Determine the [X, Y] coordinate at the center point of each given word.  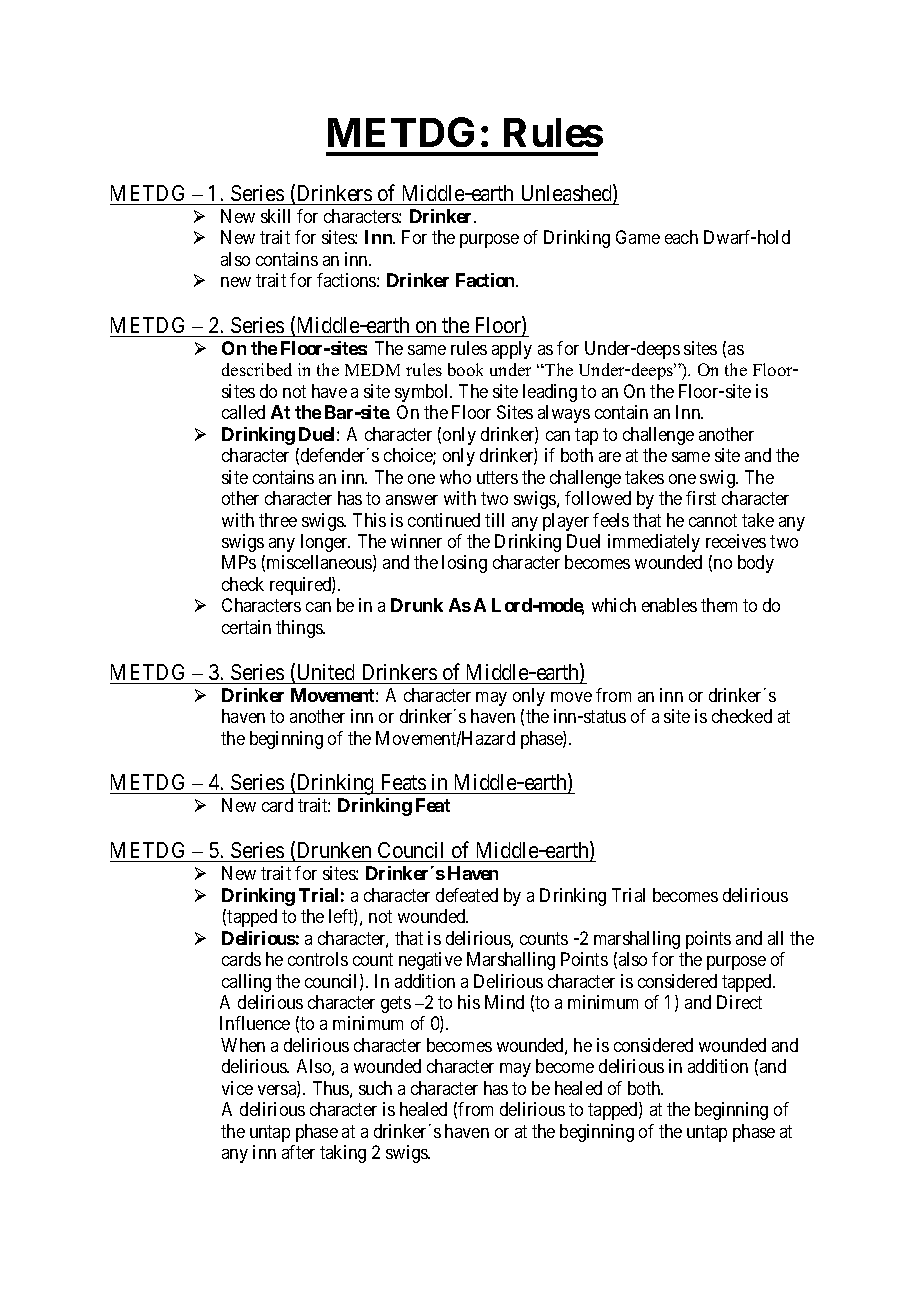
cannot [713, 520]
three [278, 520]
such [375, 1088]
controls [318, 959]
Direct [739, 1002]
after [298, 1152]
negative [430, 961]
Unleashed [568, 194]
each [681, 237]
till [494, 520]
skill [275, 216]
